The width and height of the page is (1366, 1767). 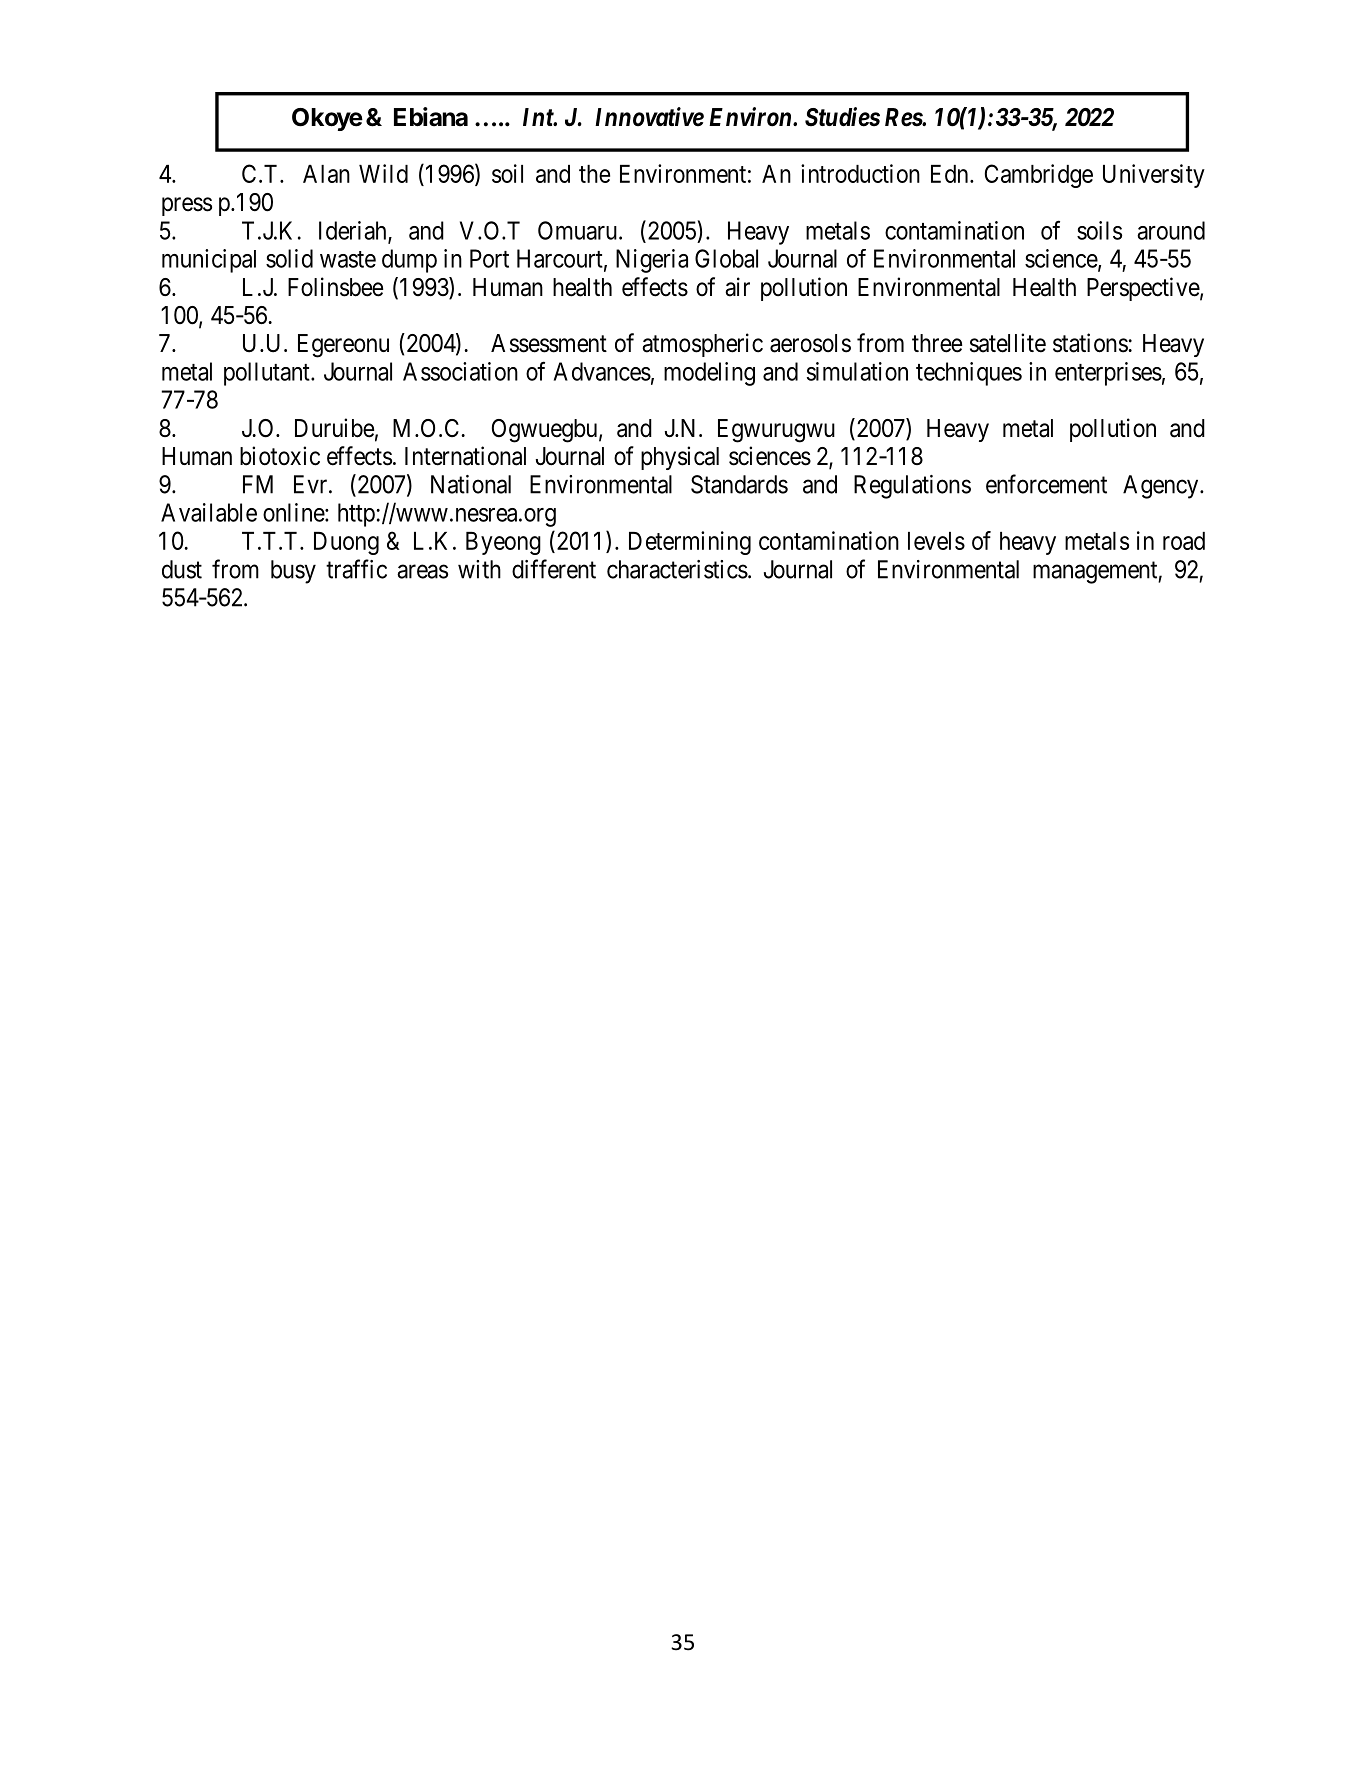 I want to click on the, so click(x=594, y=174).
